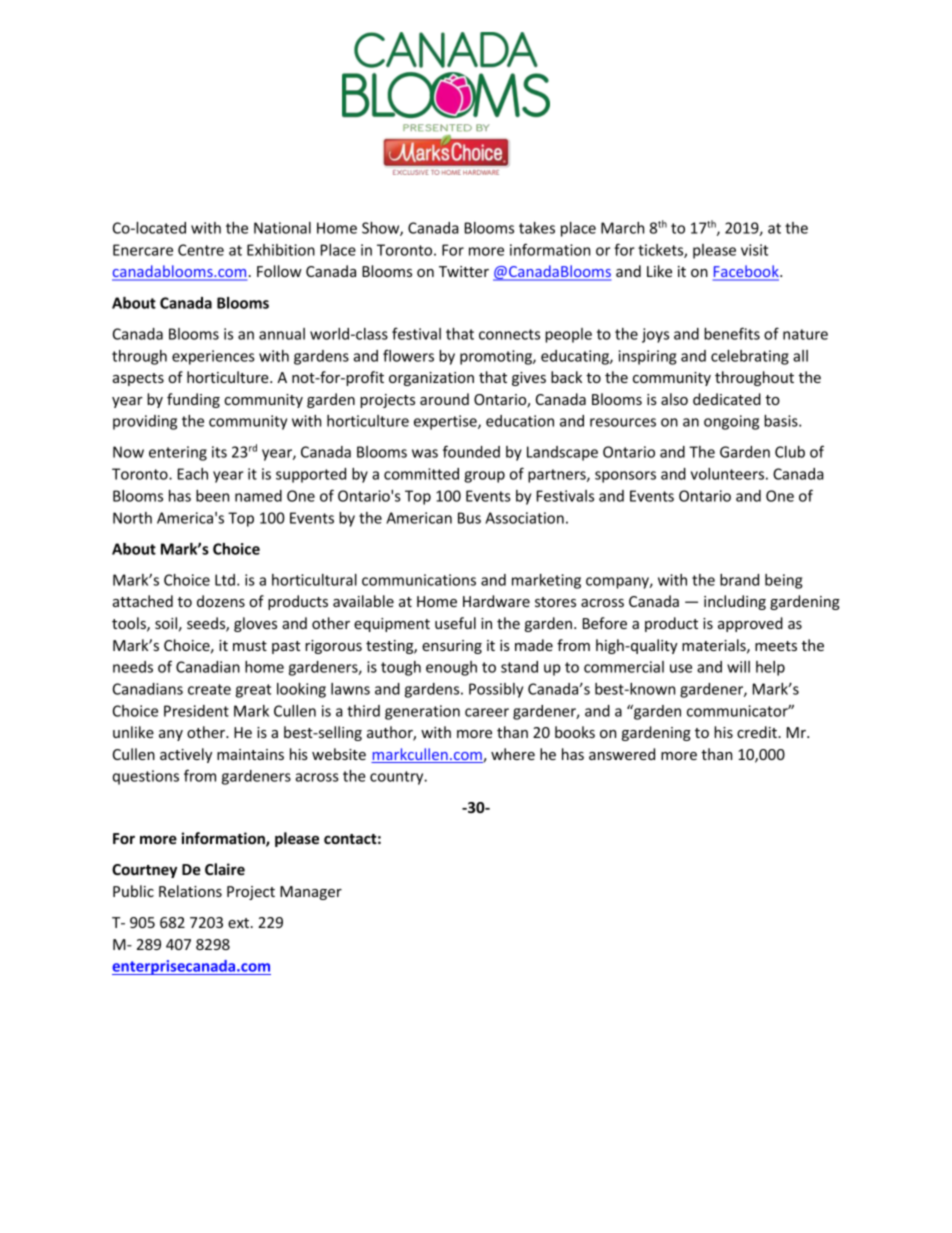 The image size is (952, 1233). What do you see at coordinates (311, 893) in the image?
I see `Manager` at bounding box center [311, 893].
